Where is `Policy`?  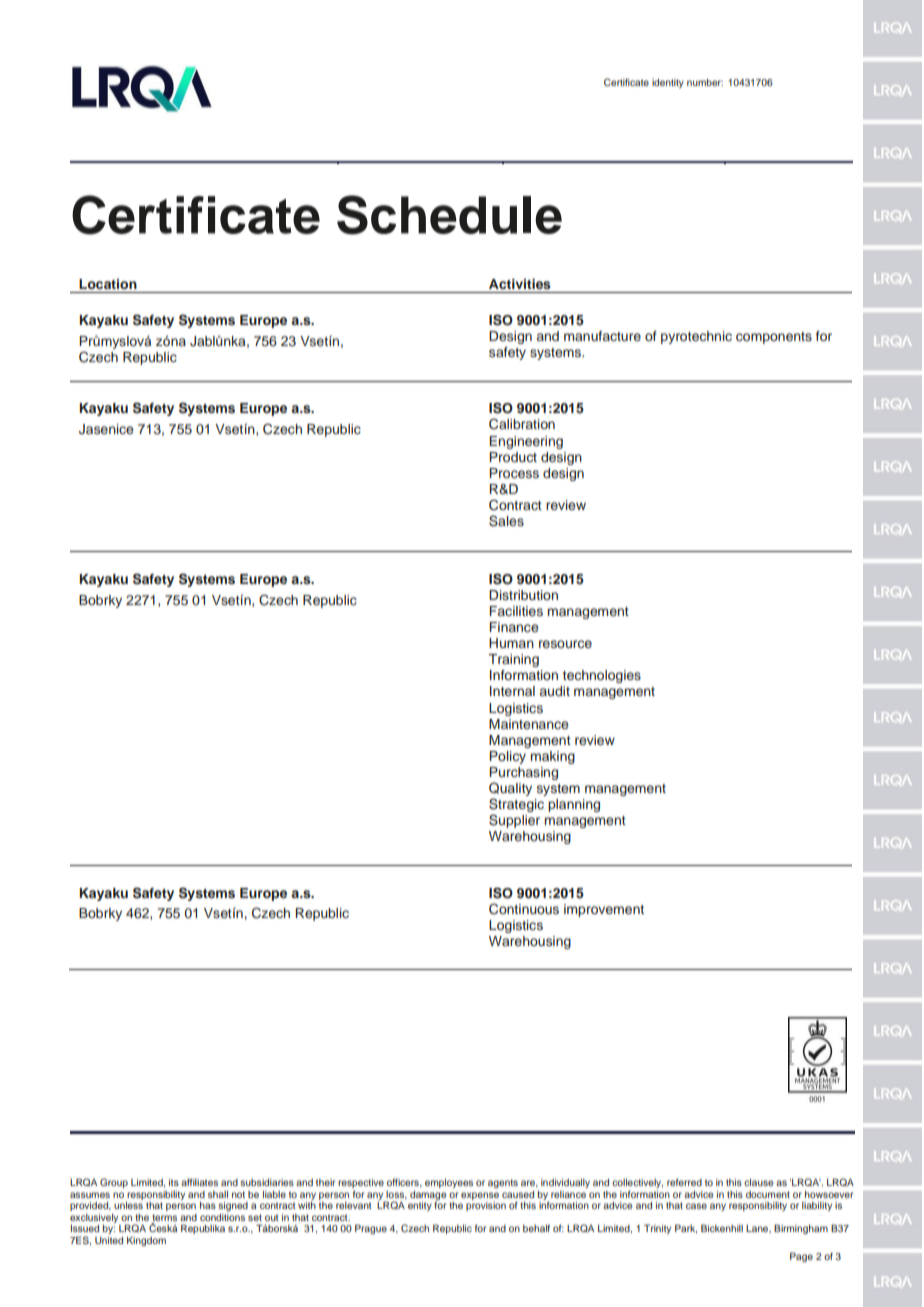 Policy is located at coordinates (507, 757).
